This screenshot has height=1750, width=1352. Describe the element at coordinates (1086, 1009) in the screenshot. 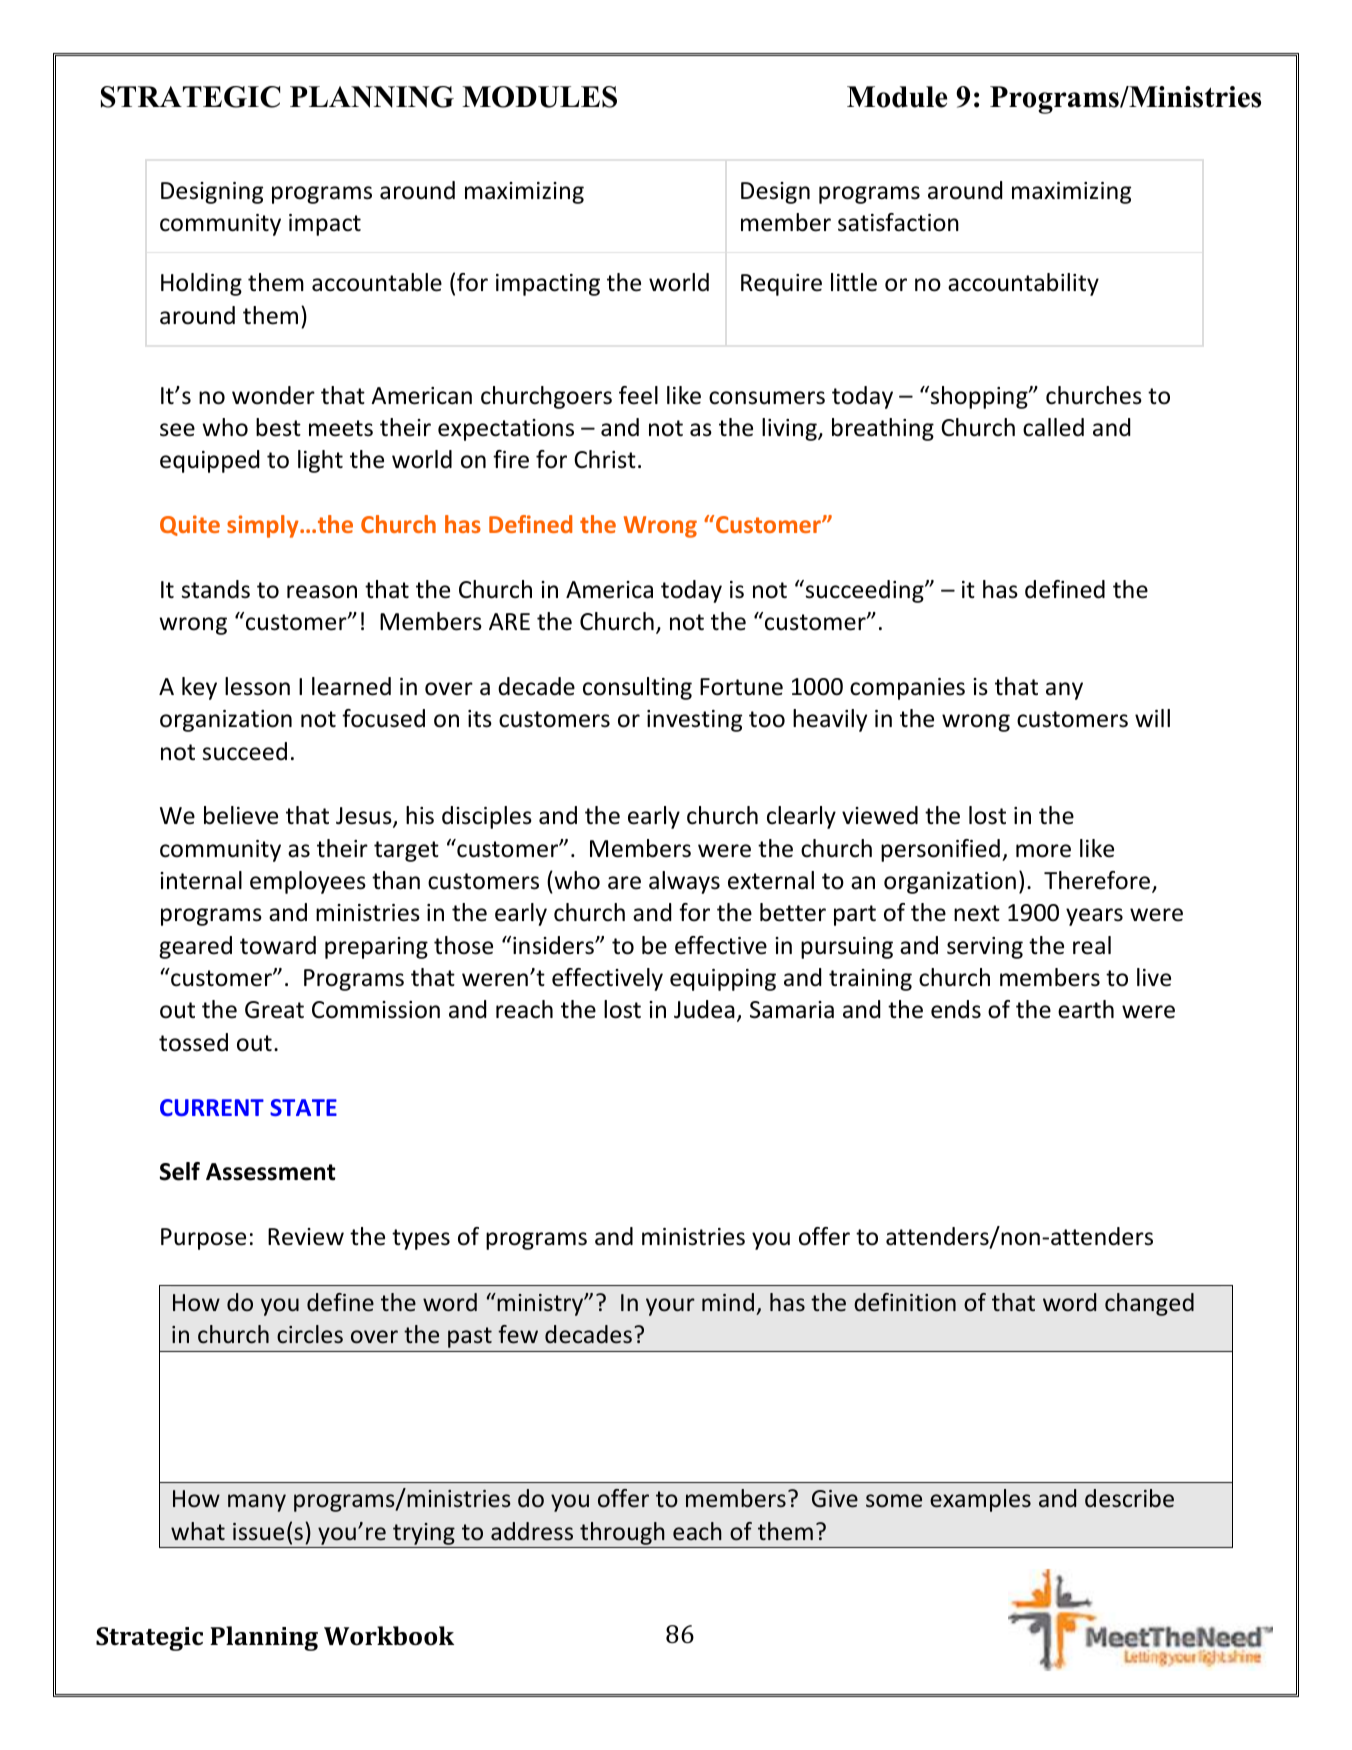

I see `earth` at that location.
